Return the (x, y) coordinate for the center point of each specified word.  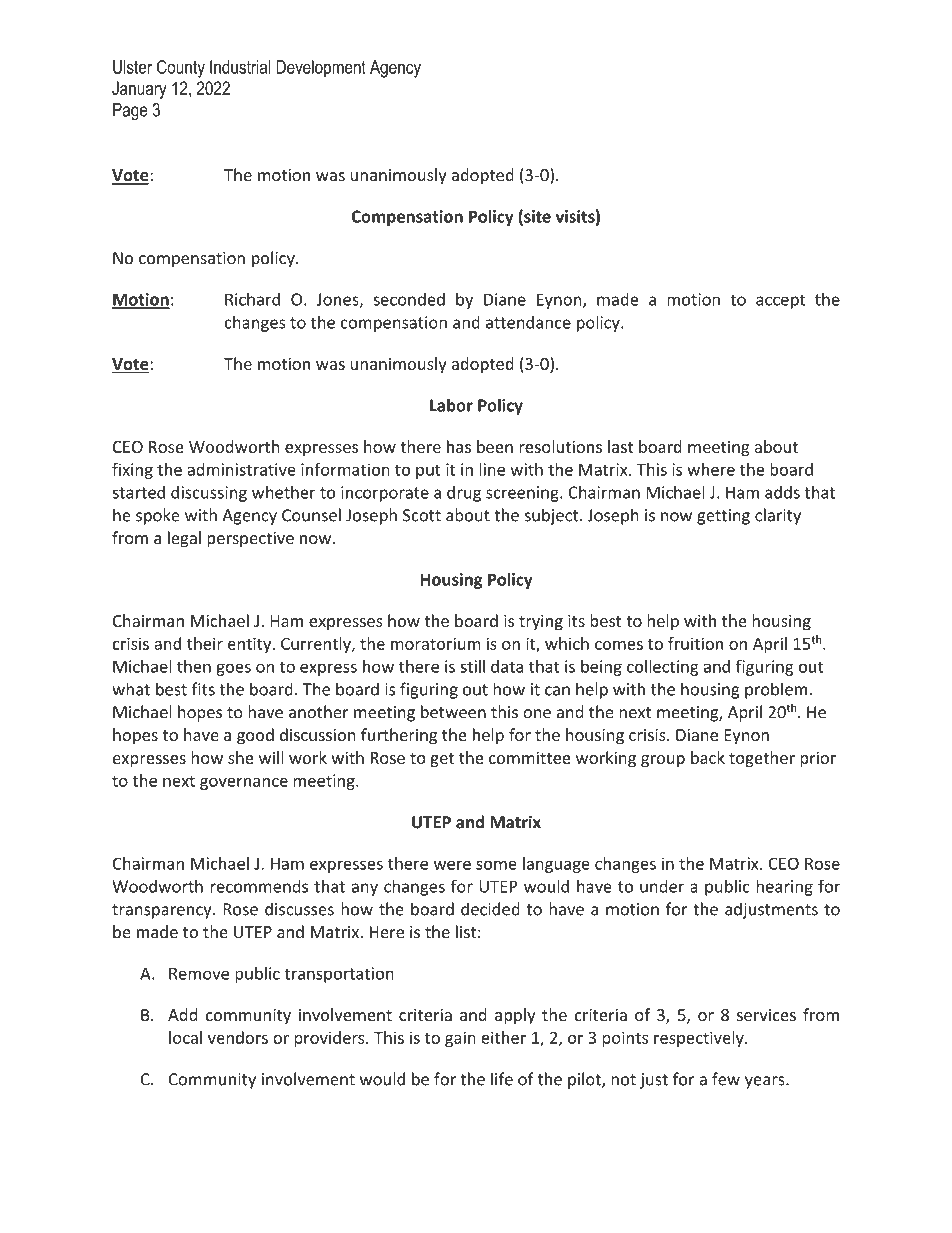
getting (723, 517)
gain (460, 1039)
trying (541, 623)
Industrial (240, 67)
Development (321, 69)
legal (184, 539)
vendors (238, 1037)
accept (780, 301)
